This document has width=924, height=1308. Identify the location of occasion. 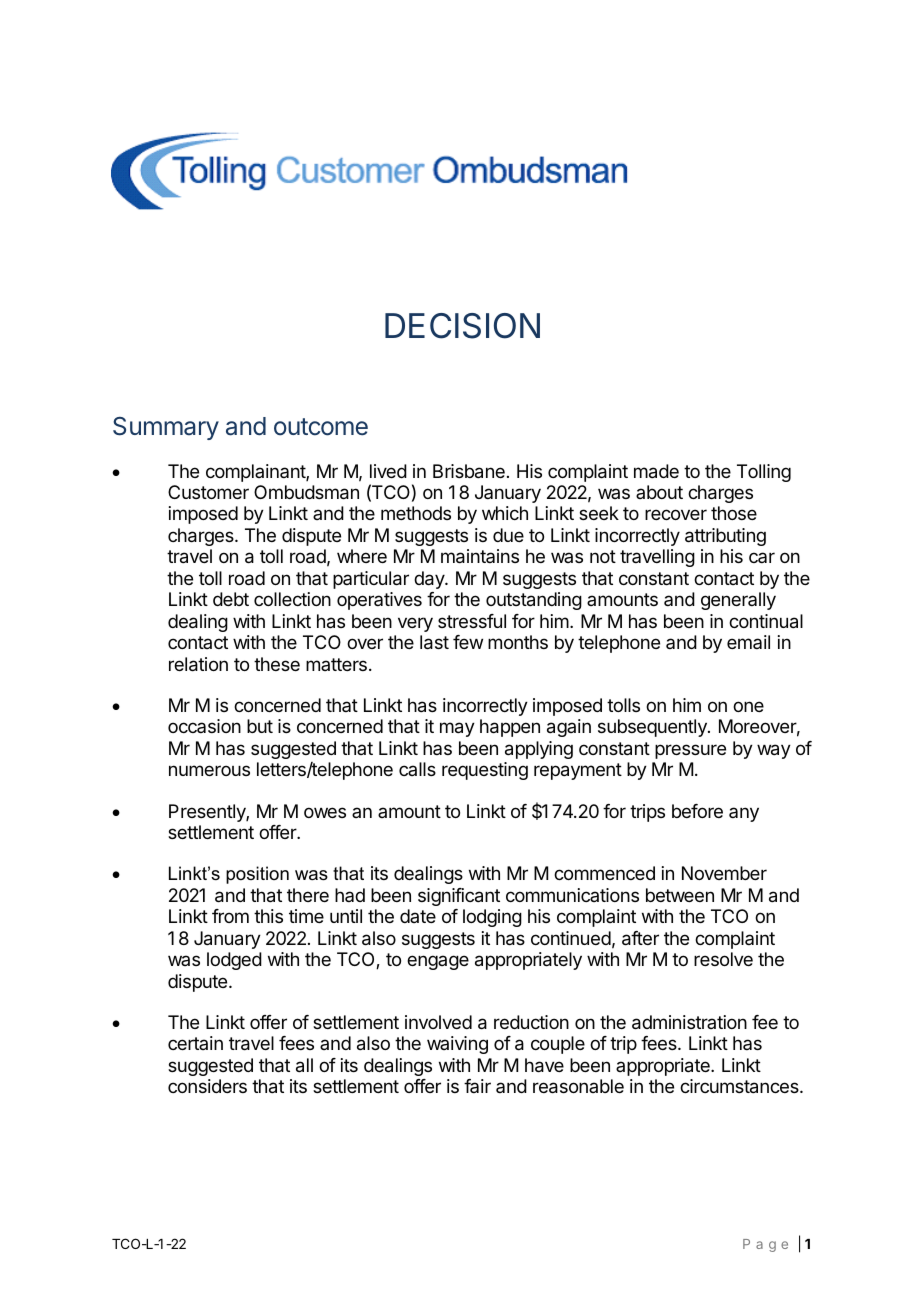
(204, 726).
